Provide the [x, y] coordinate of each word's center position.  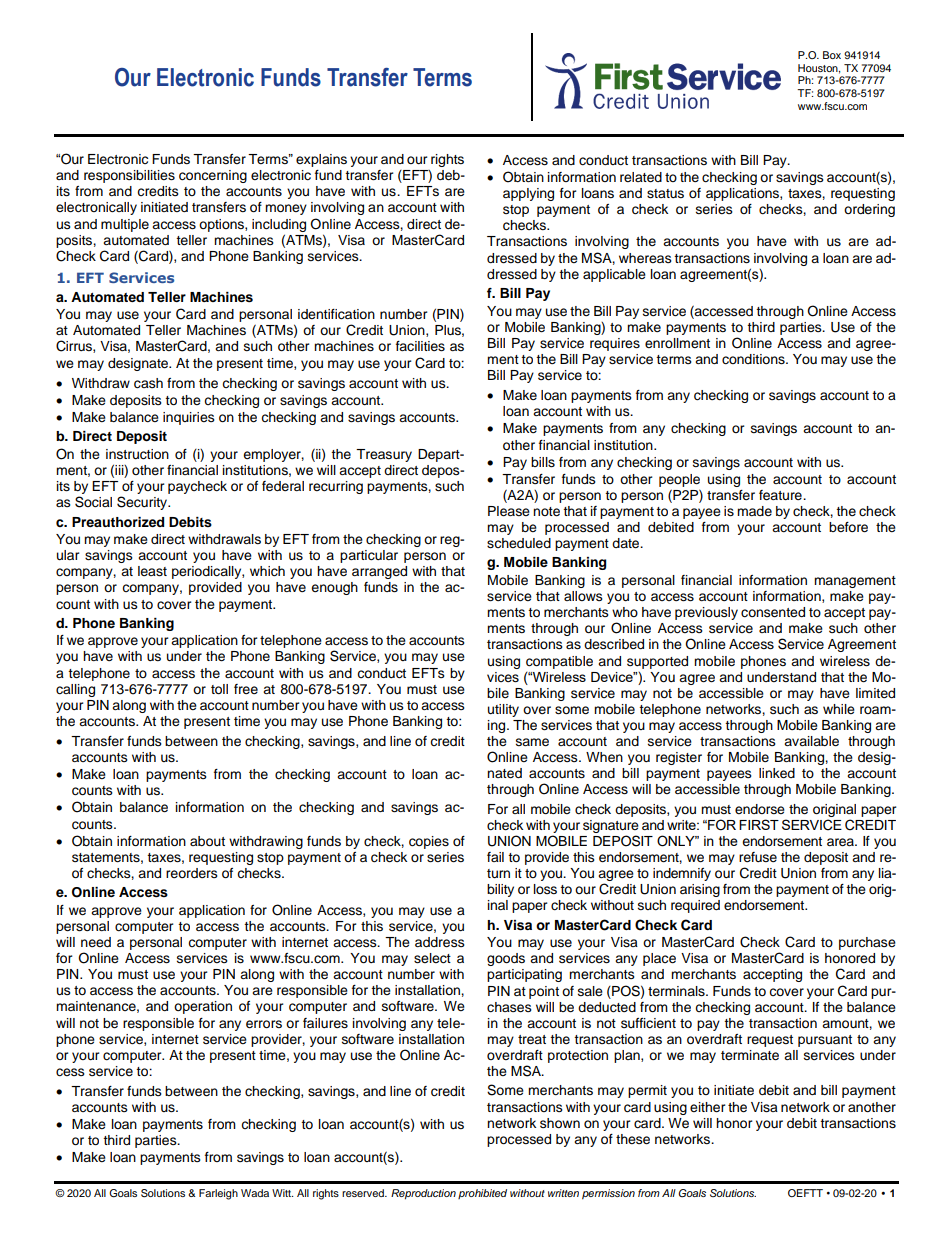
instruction [137, 454]
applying [528, 194]
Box [832, 55]
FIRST [759, 824]
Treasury [384, 455]
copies [429, 842]
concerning [213, 176]
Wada [255, 1193]
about [207, 841]
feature [781, 495]
